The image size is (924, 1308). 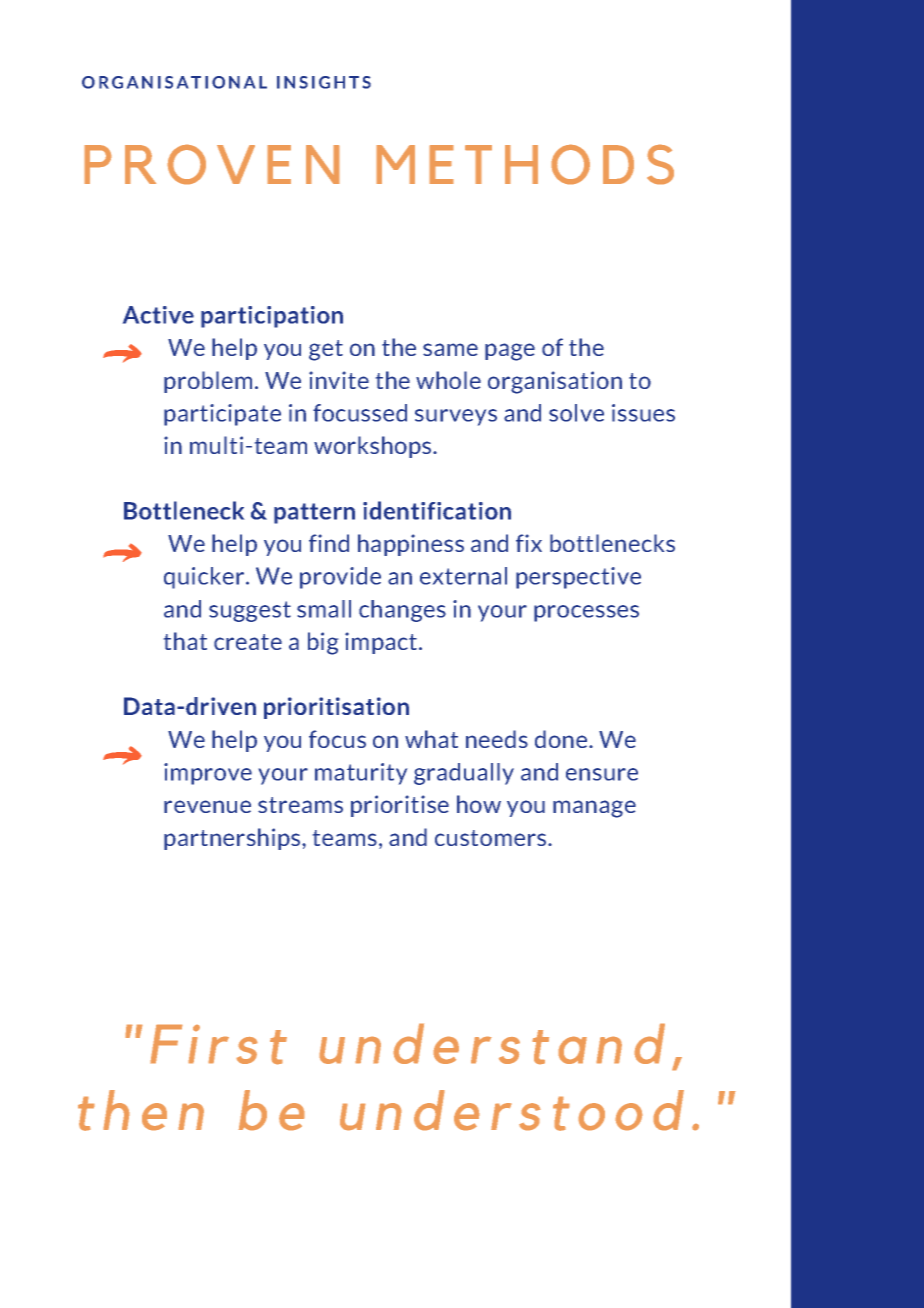 I want to click on pattern, so click(x=314, y=513).
